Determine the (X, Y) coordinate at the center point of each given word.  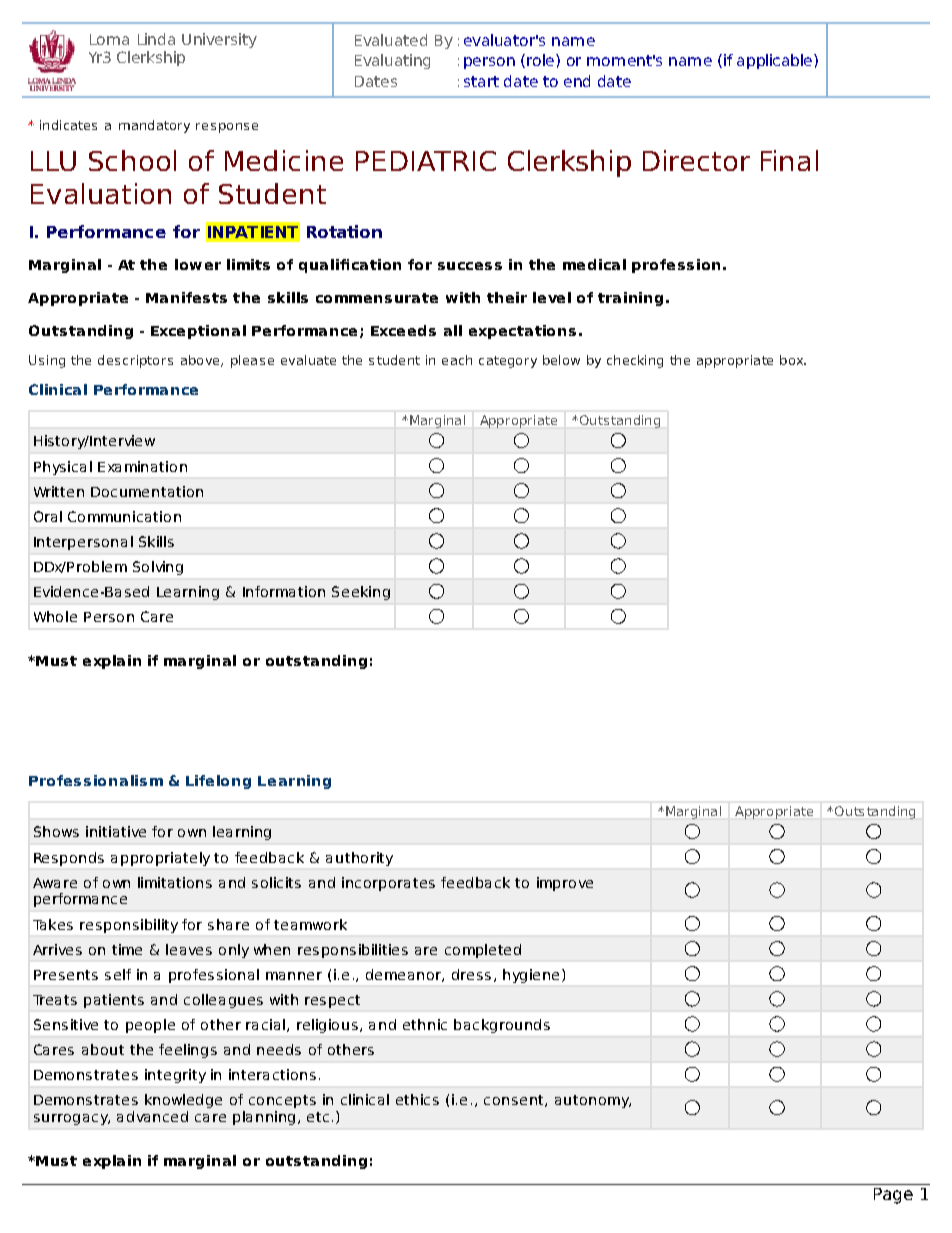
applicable (776, 61)
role (542, 60)
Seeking (361, 593)
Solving (158, 568)
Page (893, 1196)
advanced (152, 1116)
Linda (156, 39)
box (793, 360)
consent (515, 1101)
